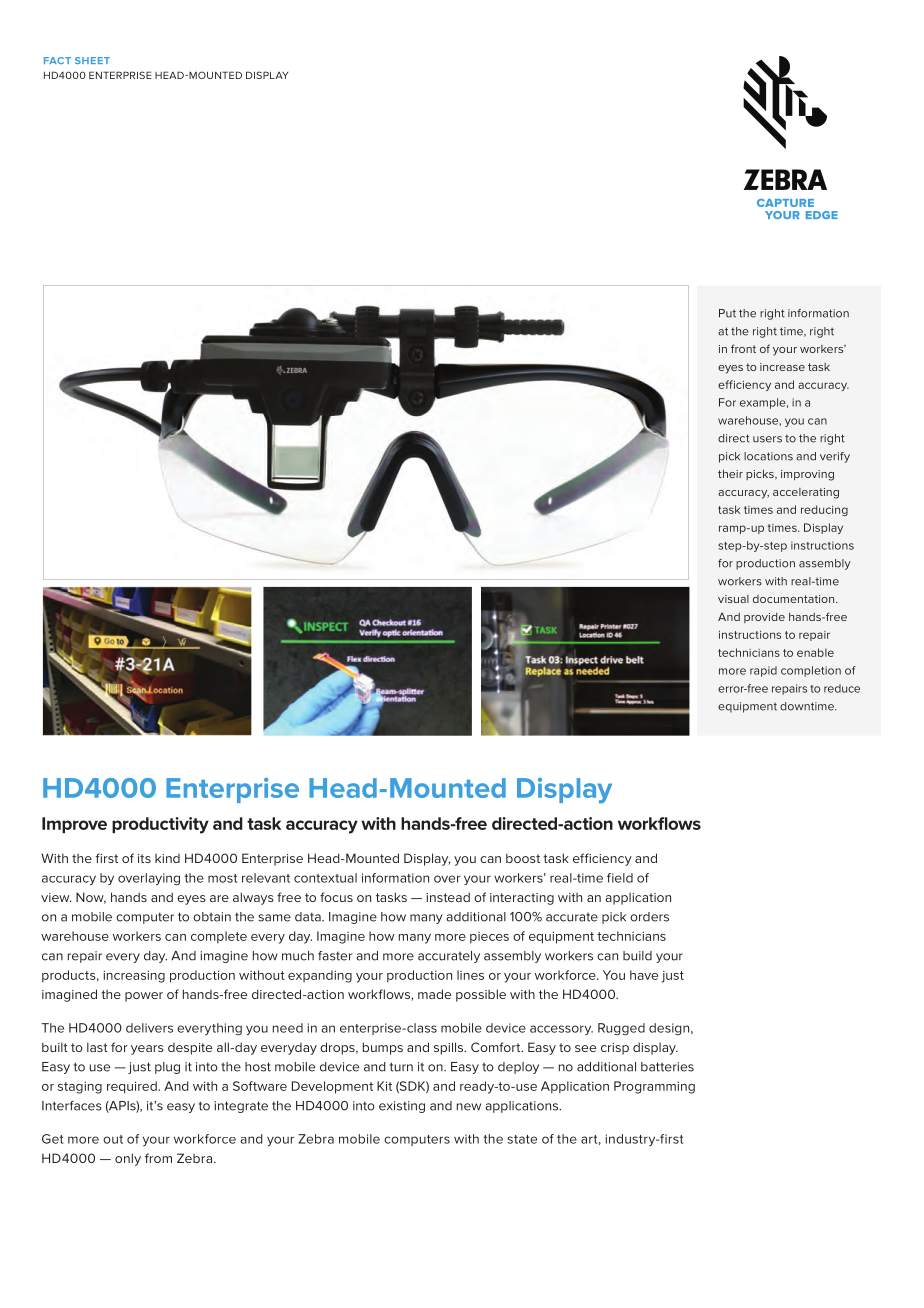 The image size is (924, 1308). I want to click on from, so click(158, 1158).
